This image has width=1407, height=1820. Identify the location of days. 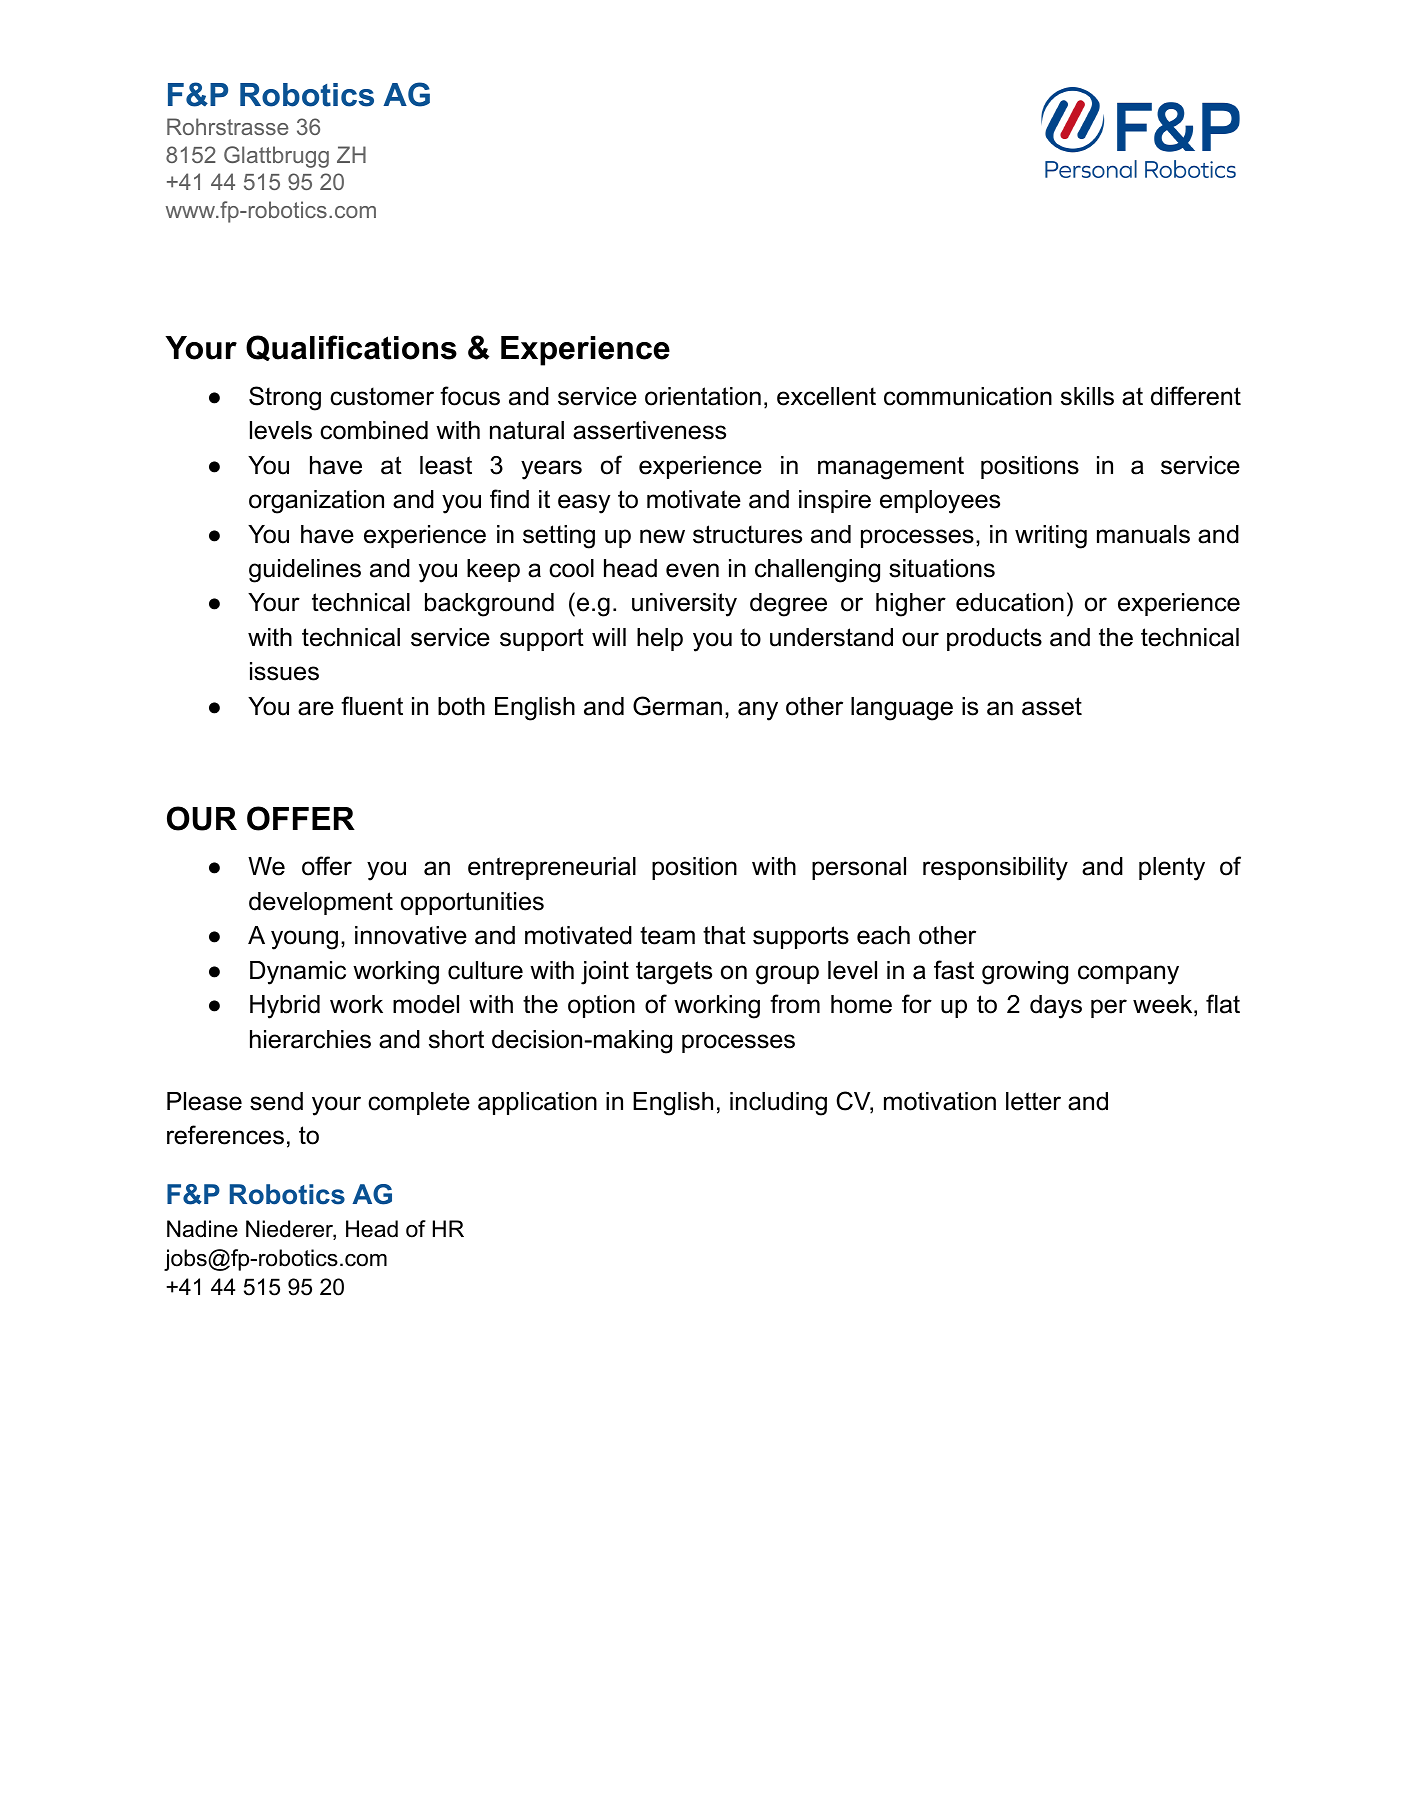
(1056, 1007).
